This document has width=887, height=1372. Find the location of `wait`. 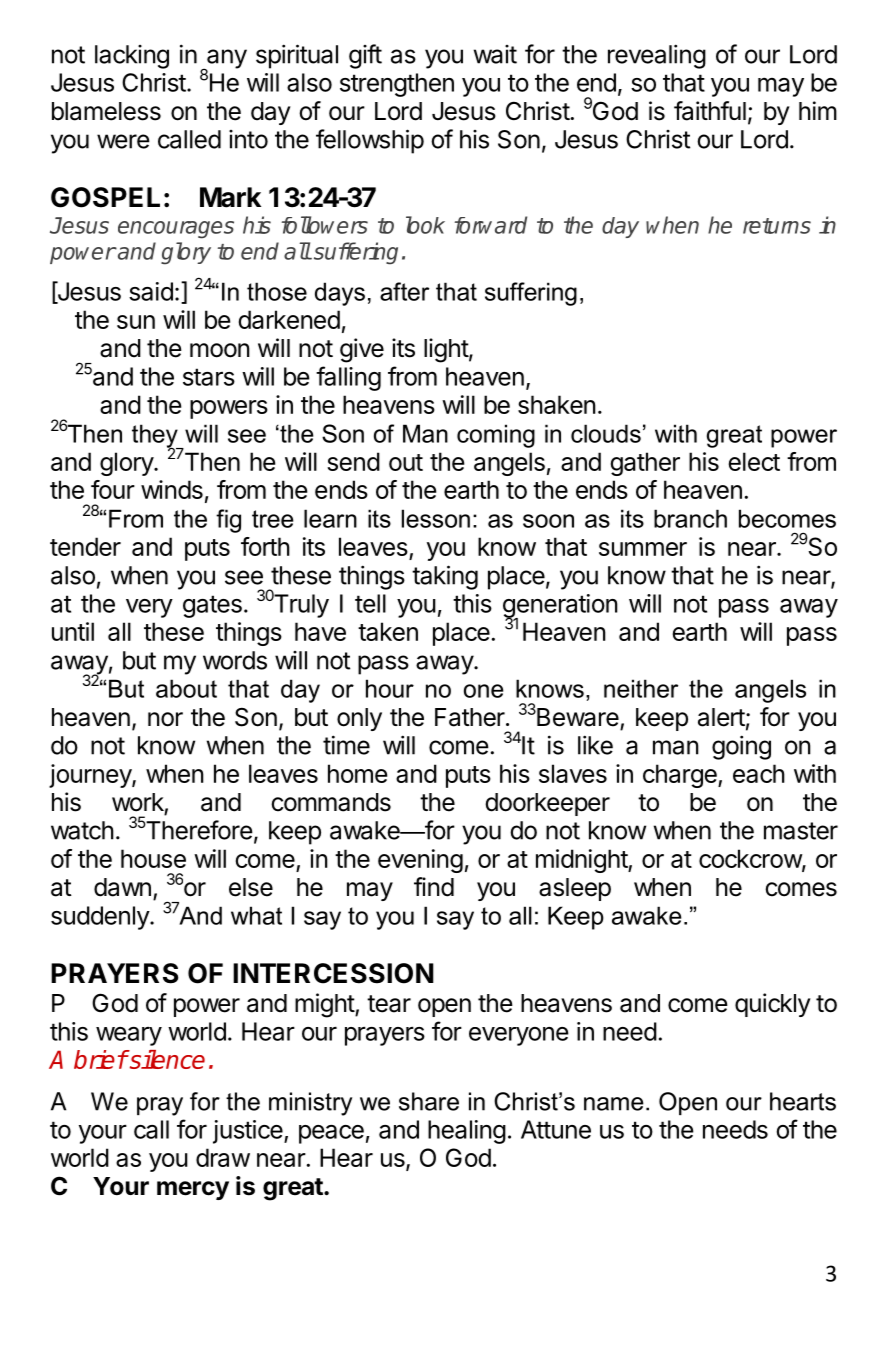

wait is located at coordinates (495, 54).
